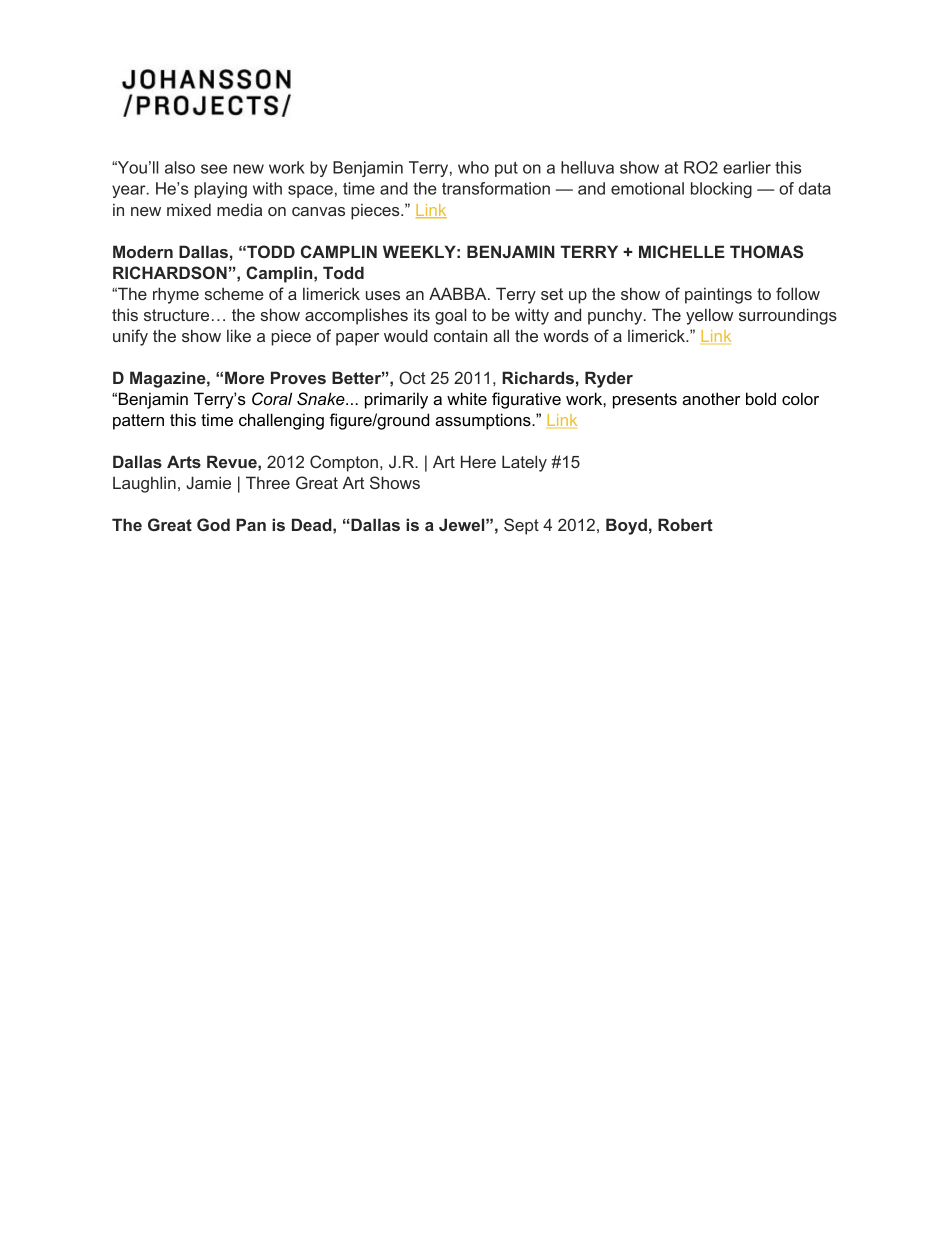 This document has width=952, height=1233. I want to click on yellow, so click(709, 316).
